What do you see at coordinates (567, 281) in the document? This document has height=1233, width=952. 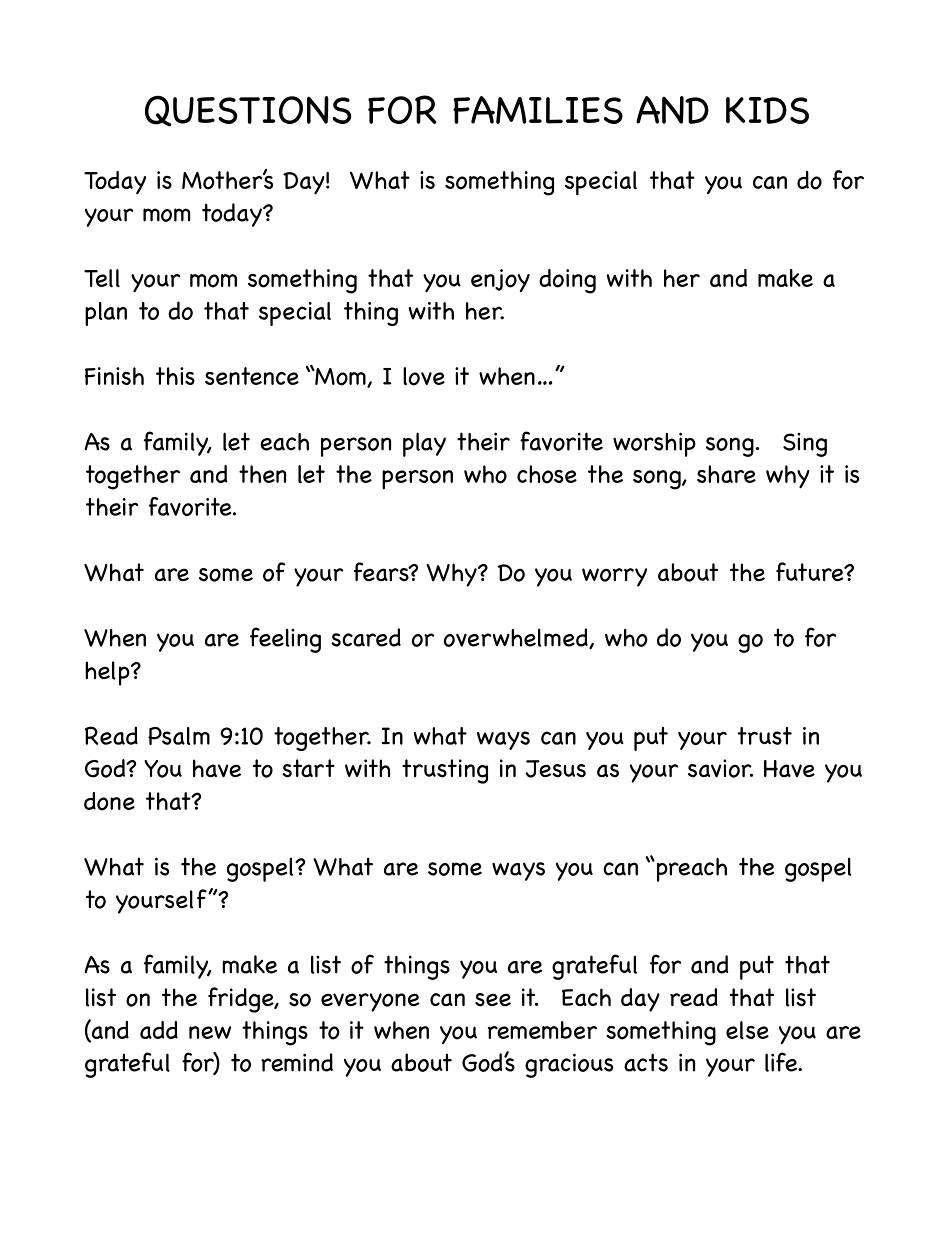 I see `doing` at bounding box center [567, 281].
